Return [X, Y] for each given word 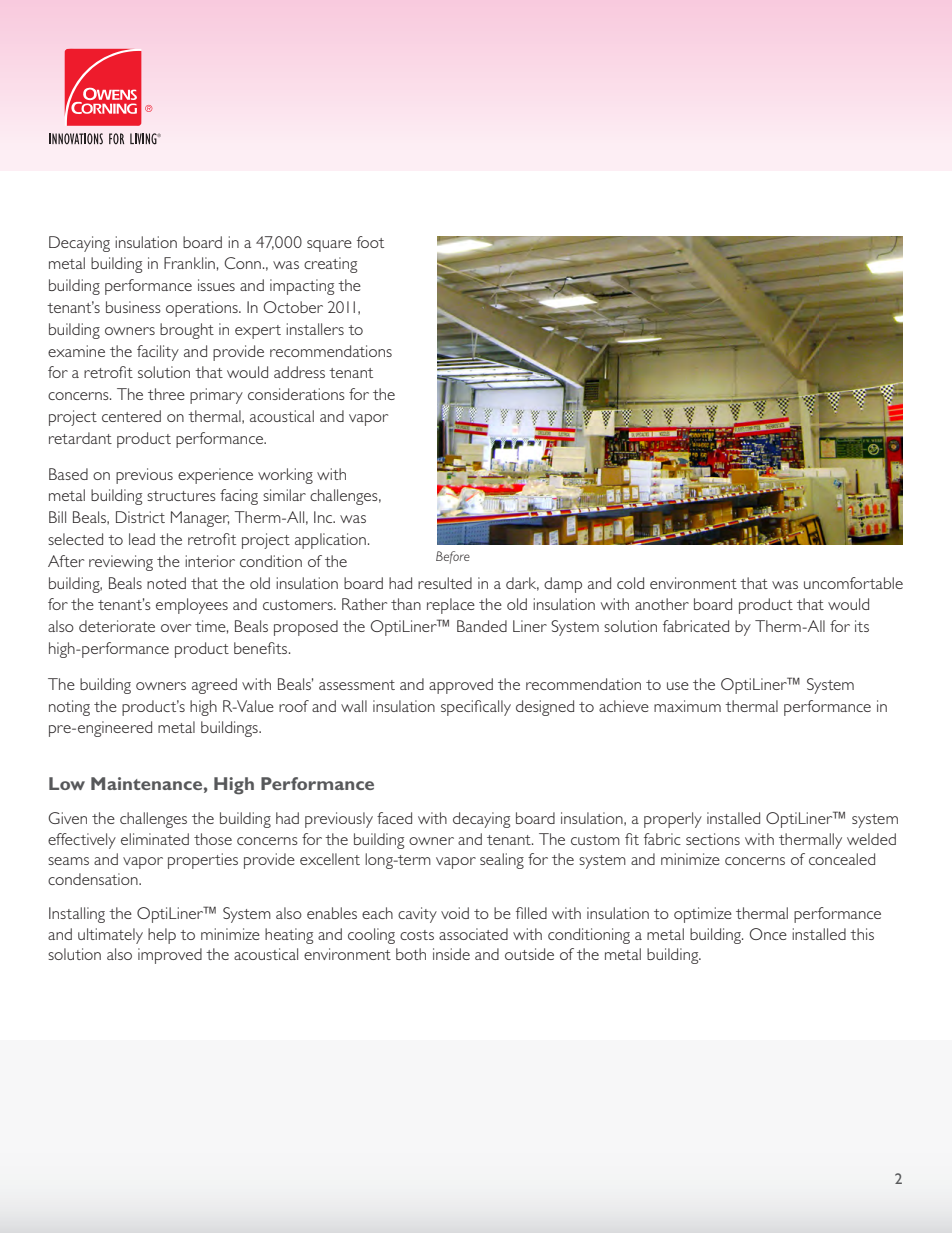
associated [473, 934]
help [162, 936]
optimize [703, 915]
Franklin [189, 263]
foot [370, 242]
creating [330, 265]
